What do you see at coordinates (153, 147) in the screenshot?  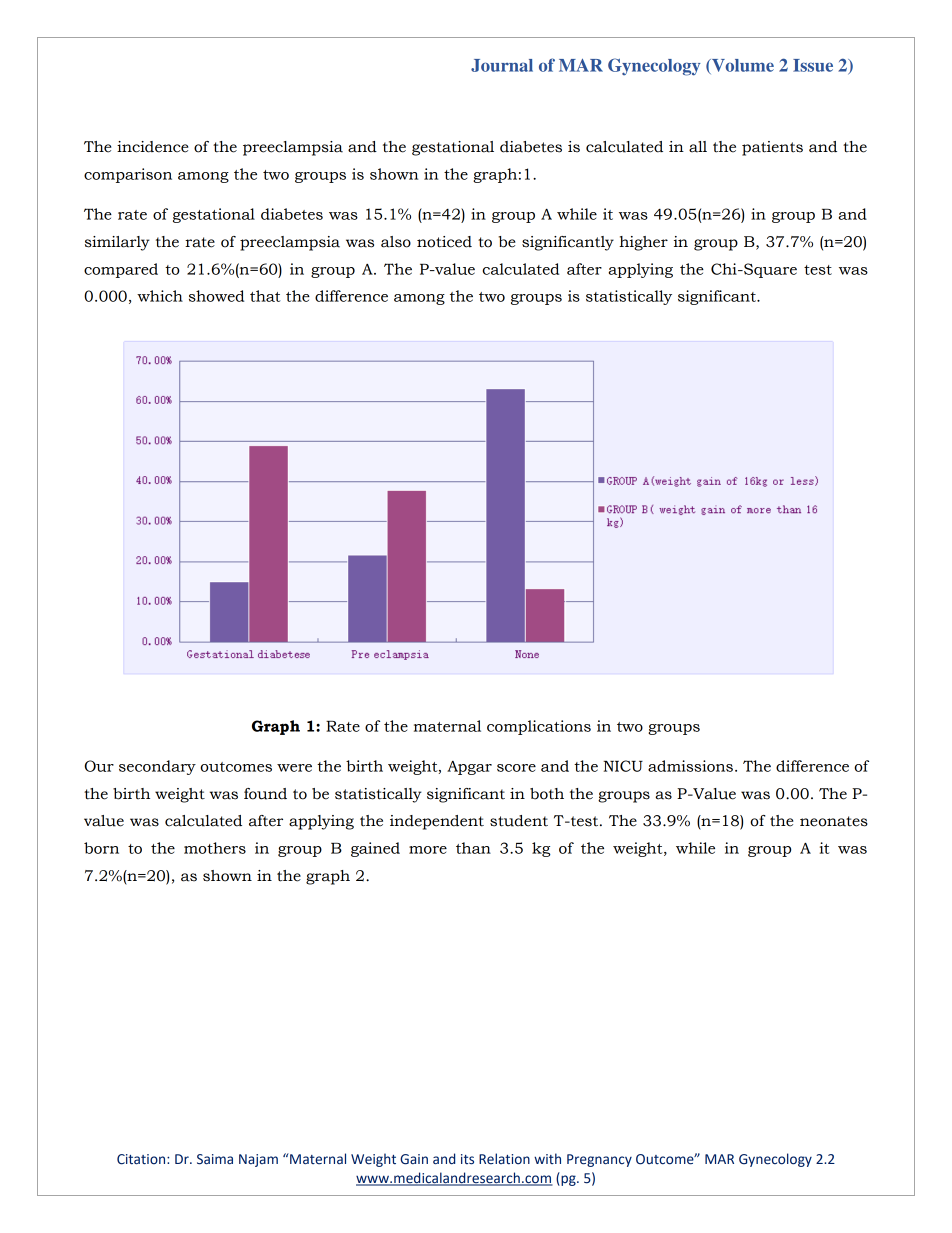 I see `incidence` at bounding box center [153, 147].
